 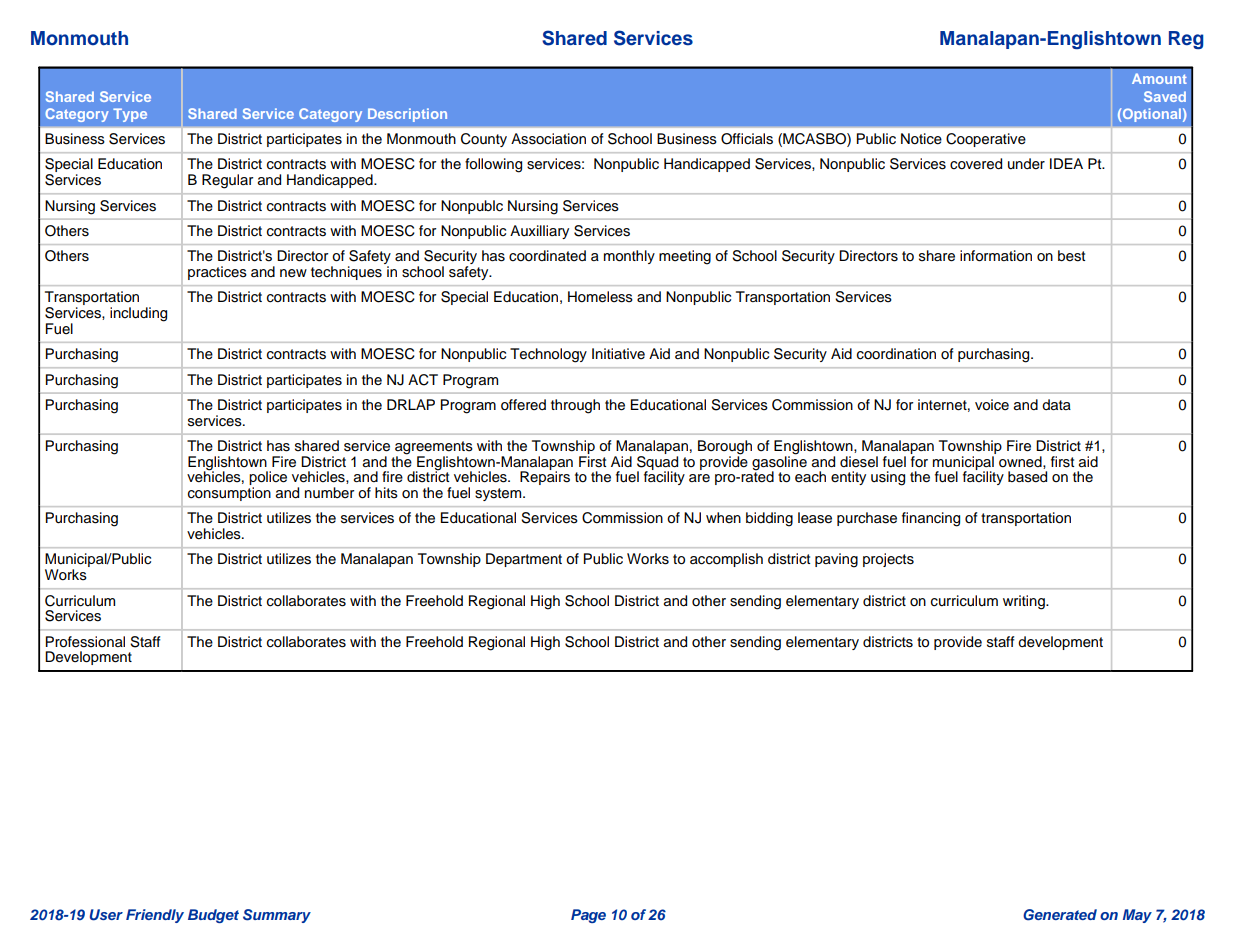 What do you see at coordinates (1056, 405) in the screenshot?
I see `data` at bounding box center [1056, 405].
